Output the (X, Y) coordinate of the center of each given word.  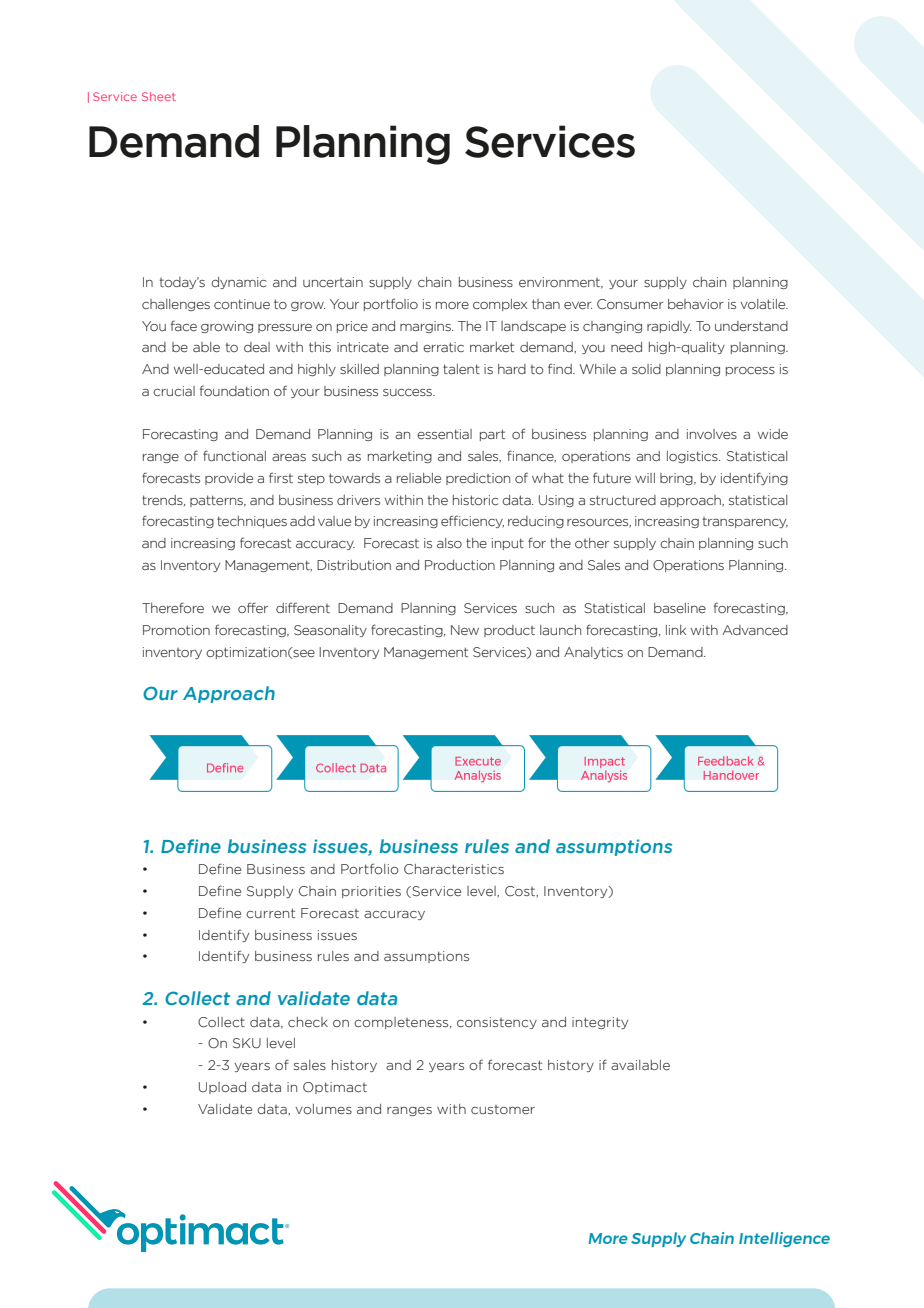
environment (561, 283)
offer (253, 608)
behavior (696, 304)
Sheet (159, 96)
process (750, 371)
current (270, 913)
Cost (521, 892)
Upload (222, 1088)
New (465, 630)
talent (461, 369)
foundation (234, 391)
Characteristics (454, 869)
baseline (680, 608)
